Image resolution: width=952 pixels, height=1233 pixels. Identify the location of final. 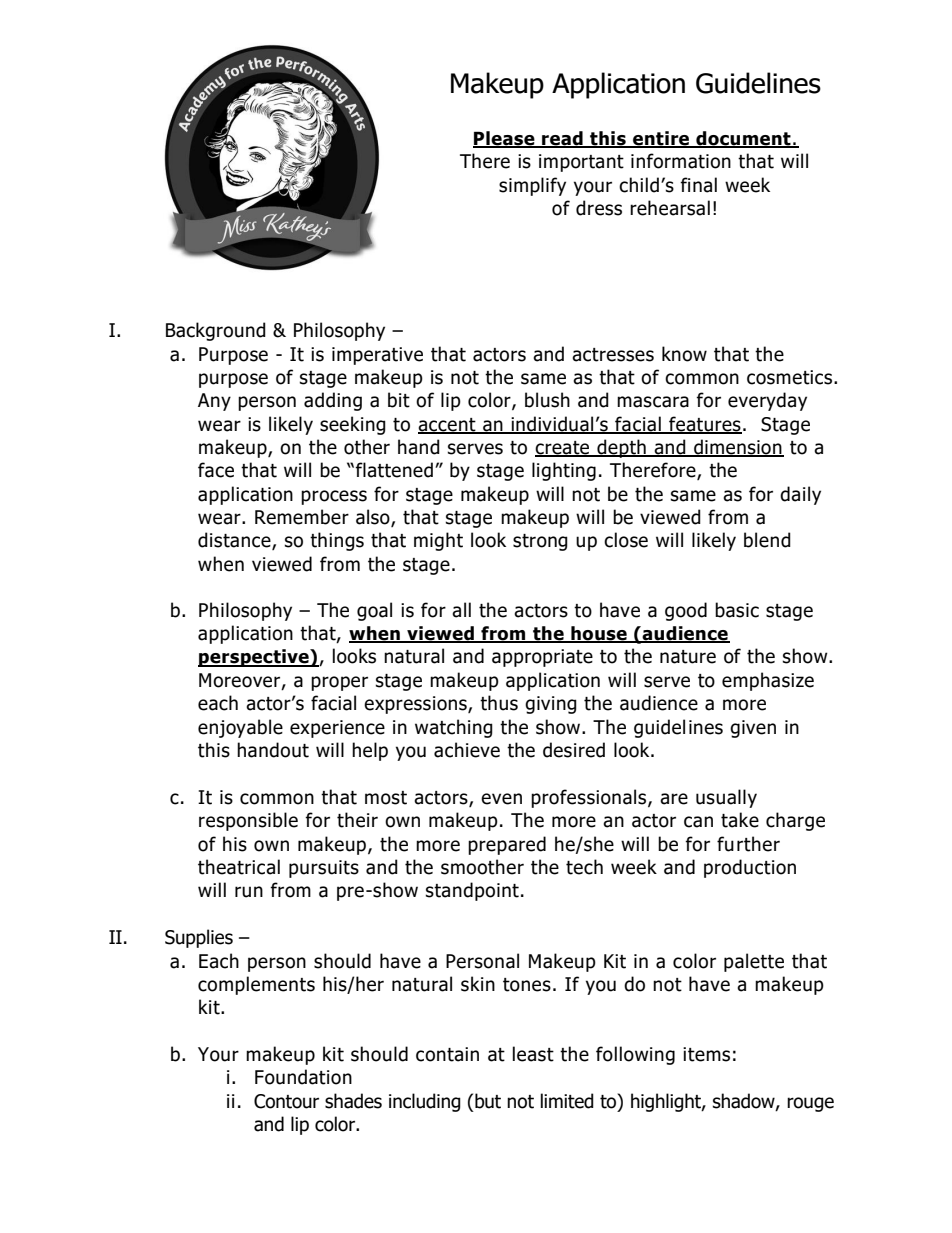
(698, 185).
